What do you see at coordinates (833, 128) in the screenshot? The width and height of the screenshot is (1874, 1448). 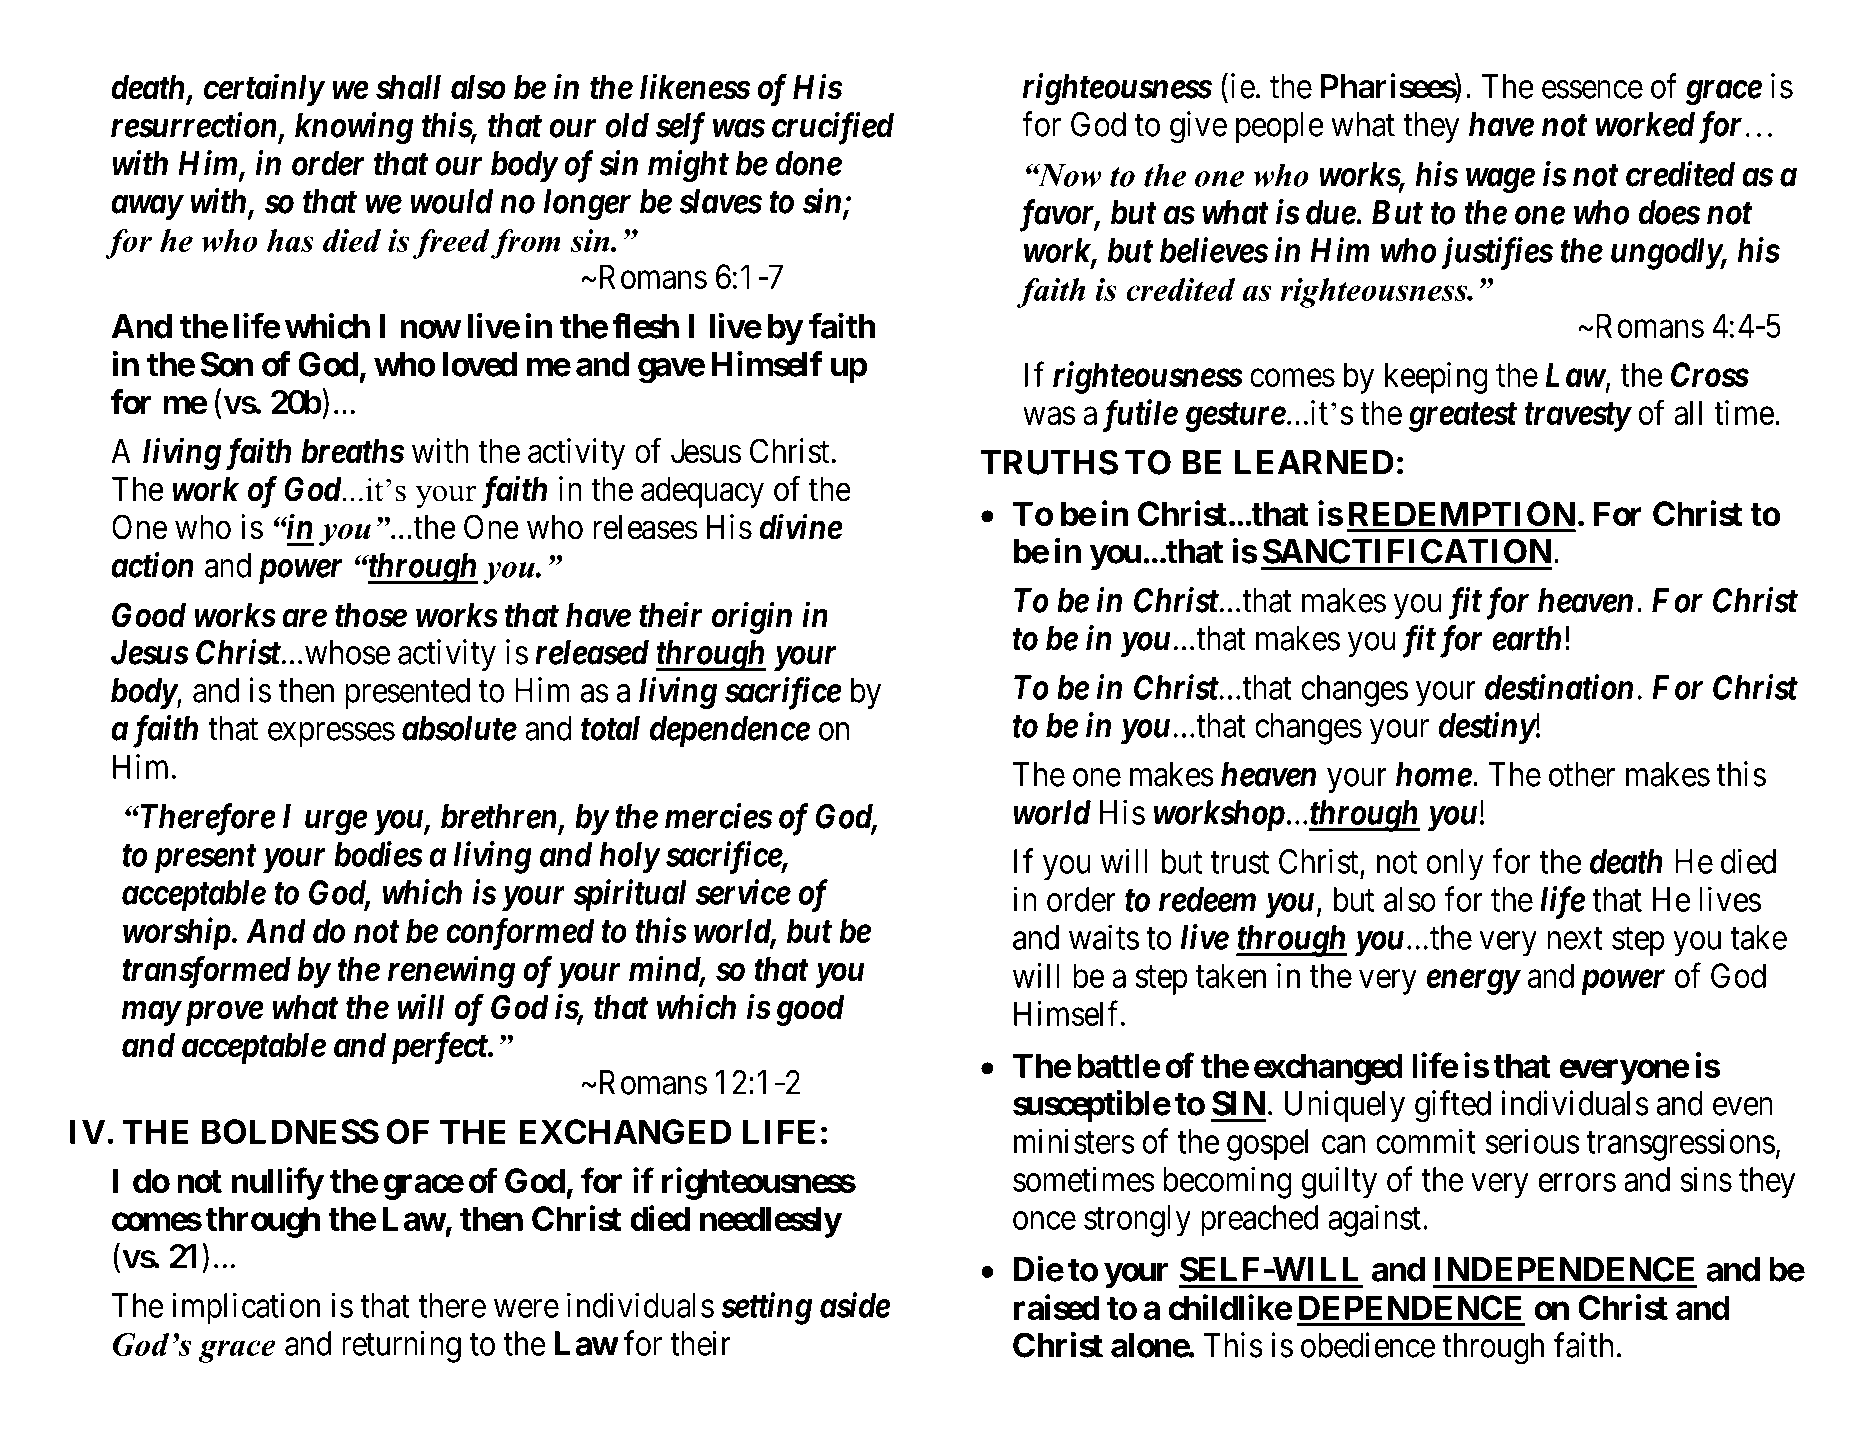 I see `crucified` at bounding box center [833, 128].
